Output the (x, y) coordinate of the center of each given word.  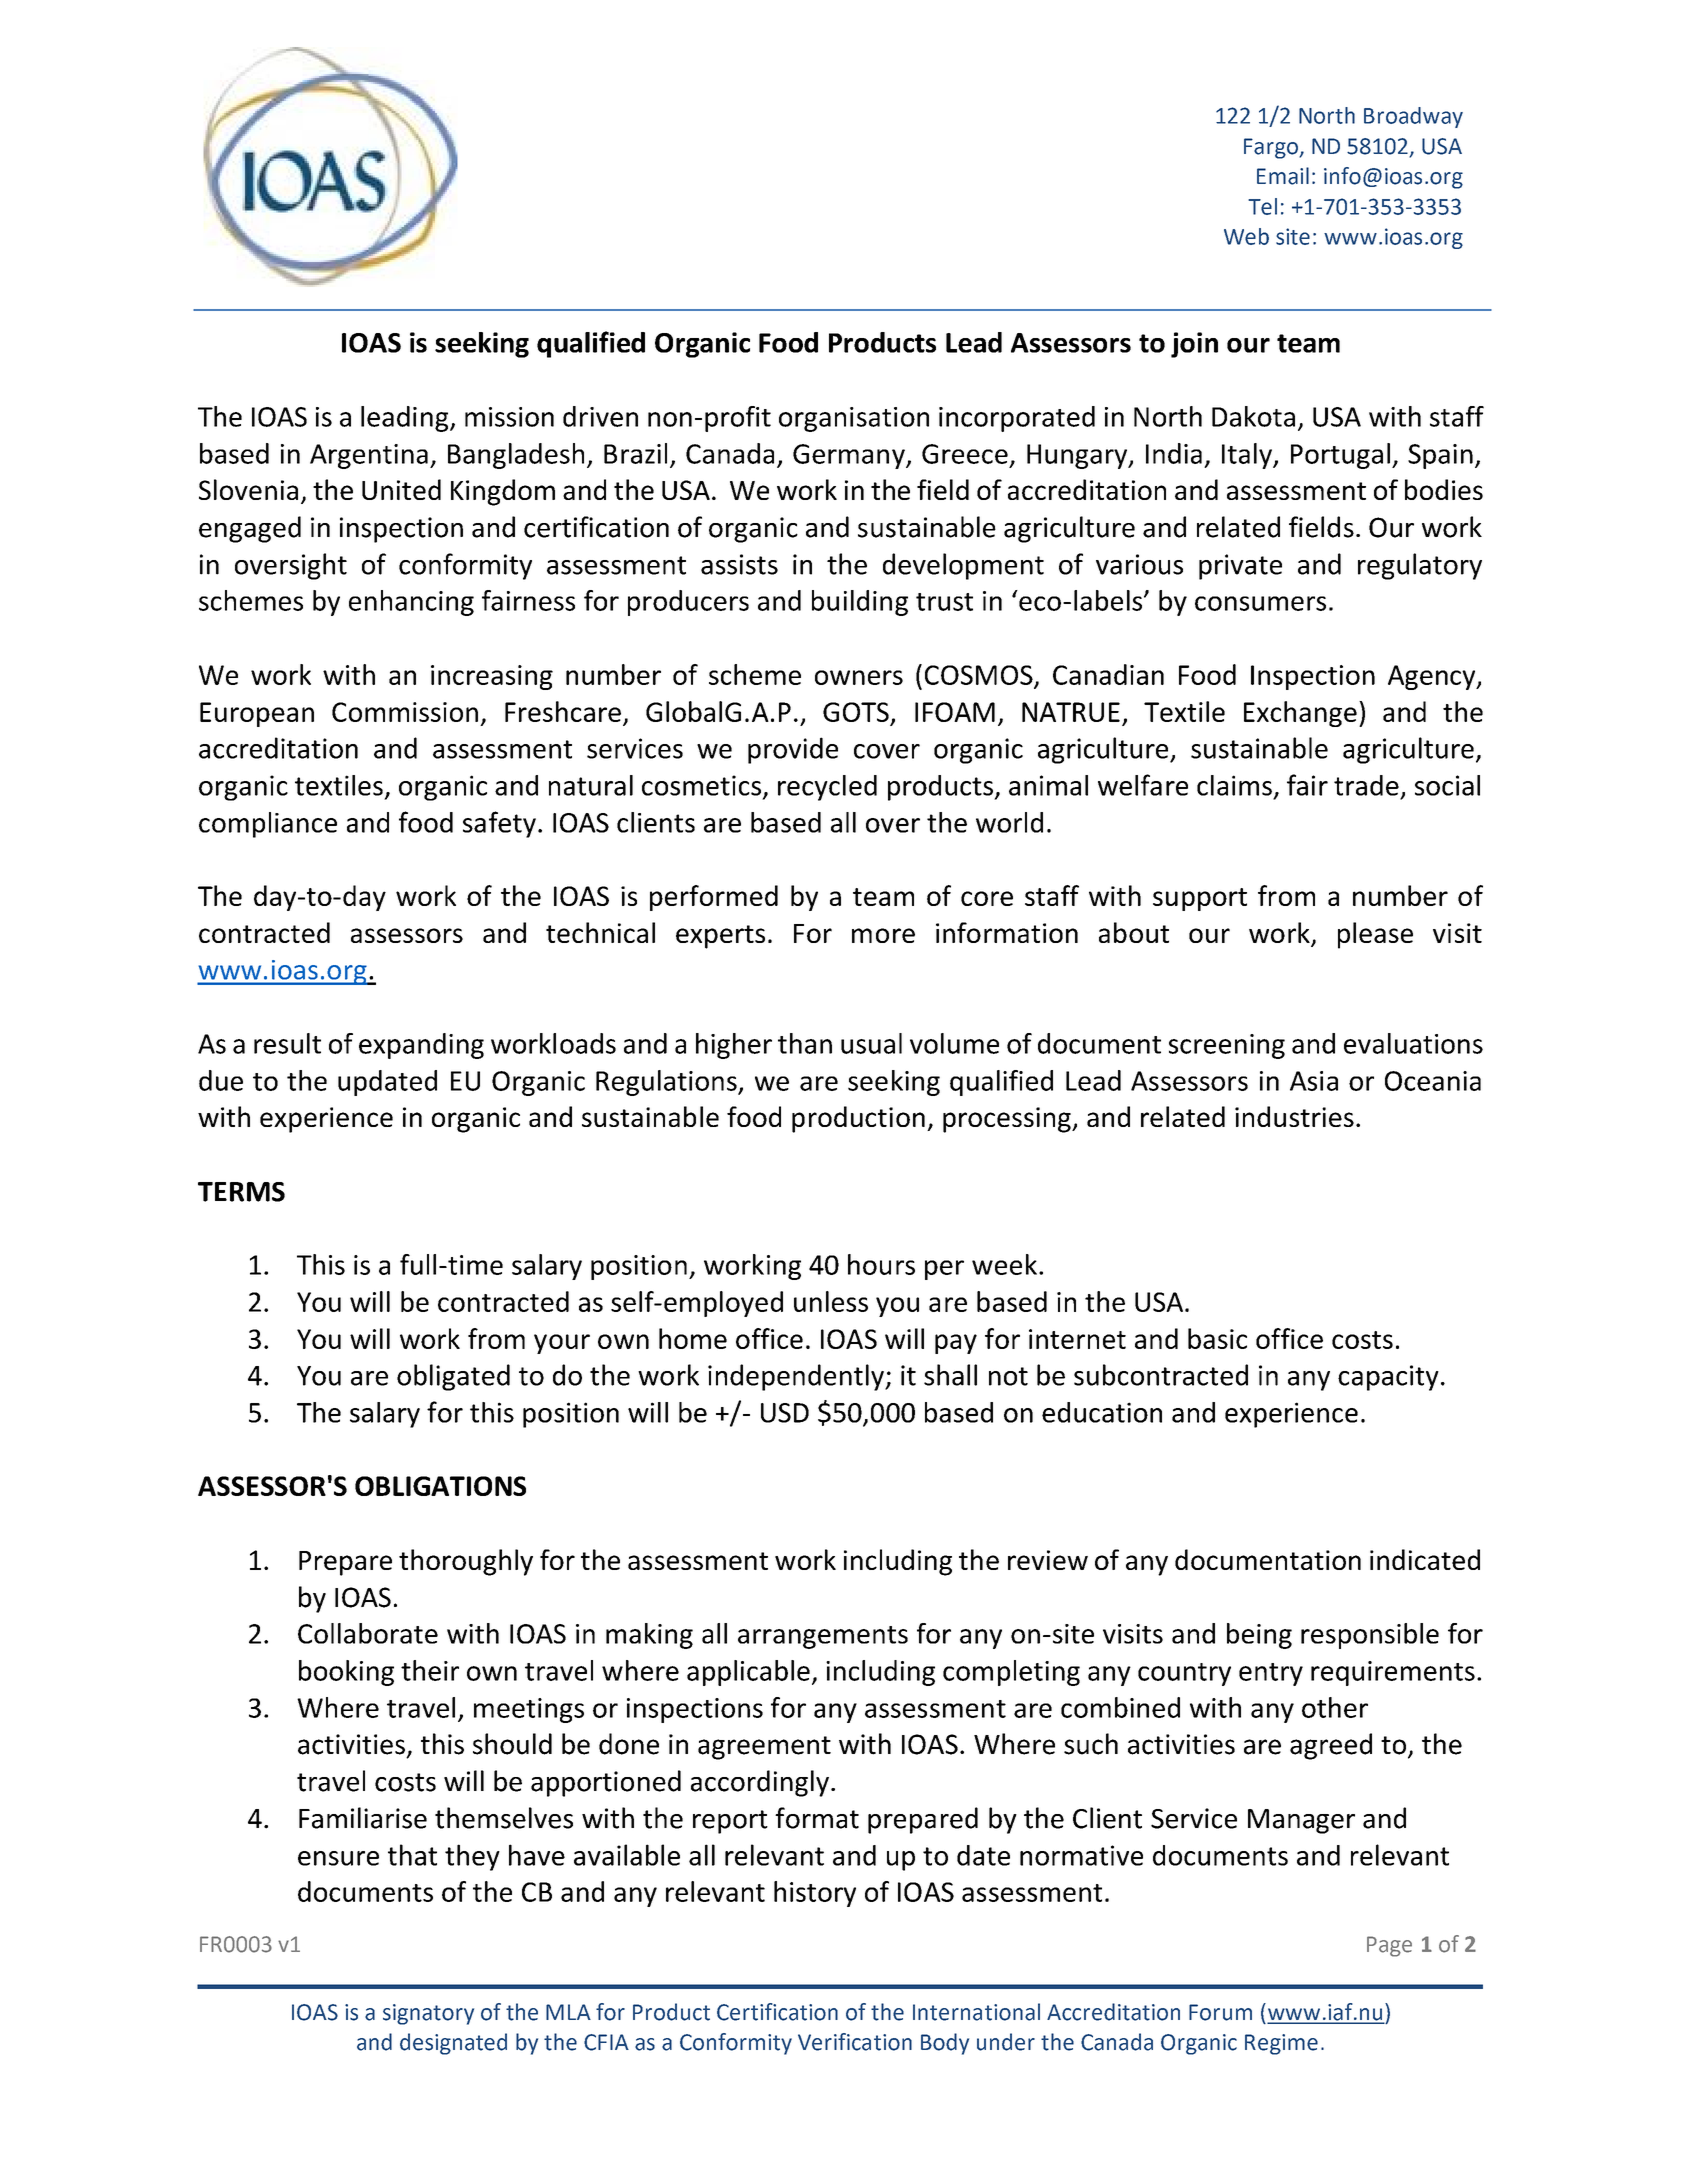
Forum (1220, 2012)
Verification (855, 2042)
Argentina (369, 456)
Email (1283, 176)
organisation (854, 419)
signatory (428, 2014)
